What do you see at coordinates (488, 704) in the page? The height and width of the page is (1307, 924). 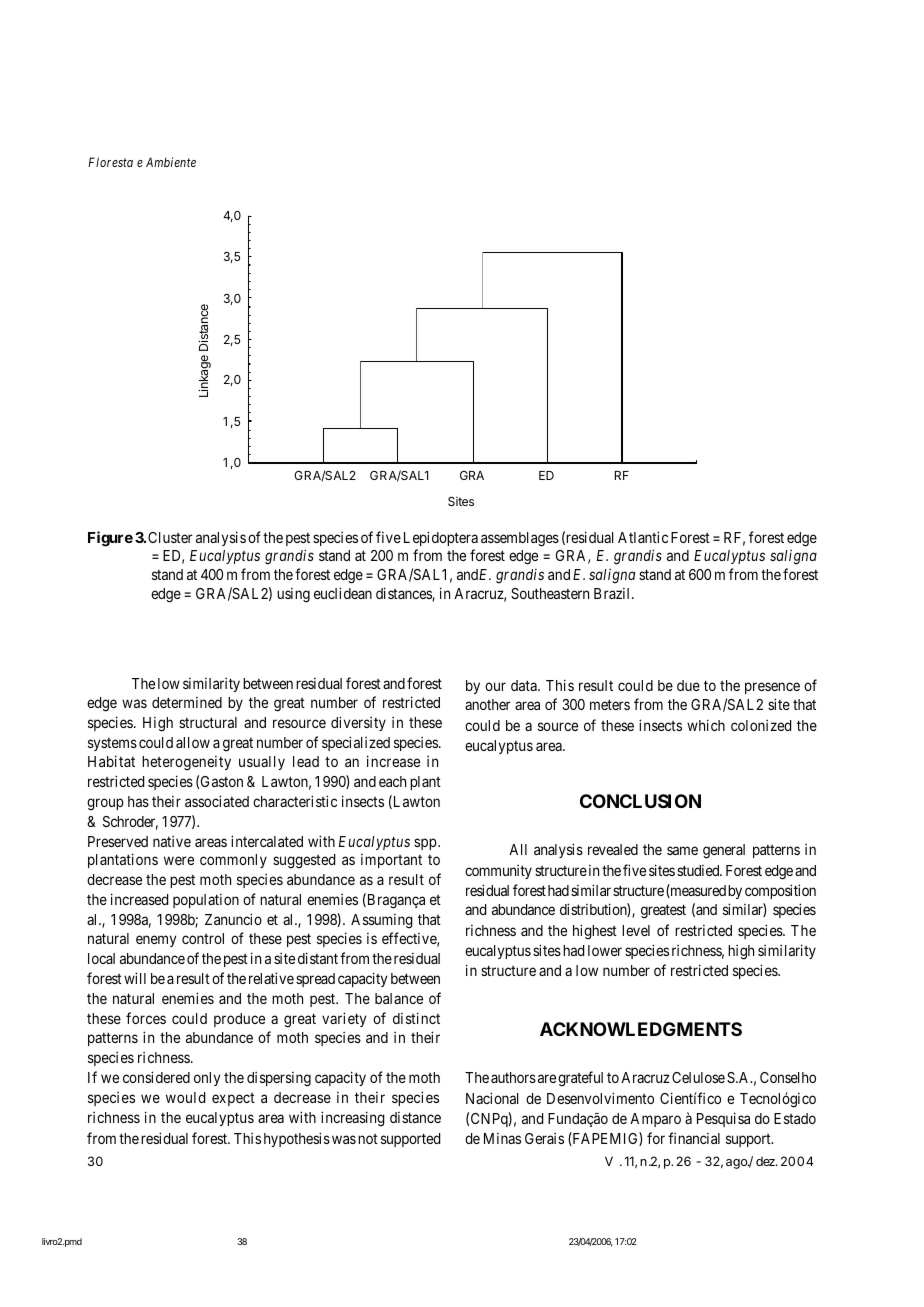 I see `another` at bounding box center [488, 704].
